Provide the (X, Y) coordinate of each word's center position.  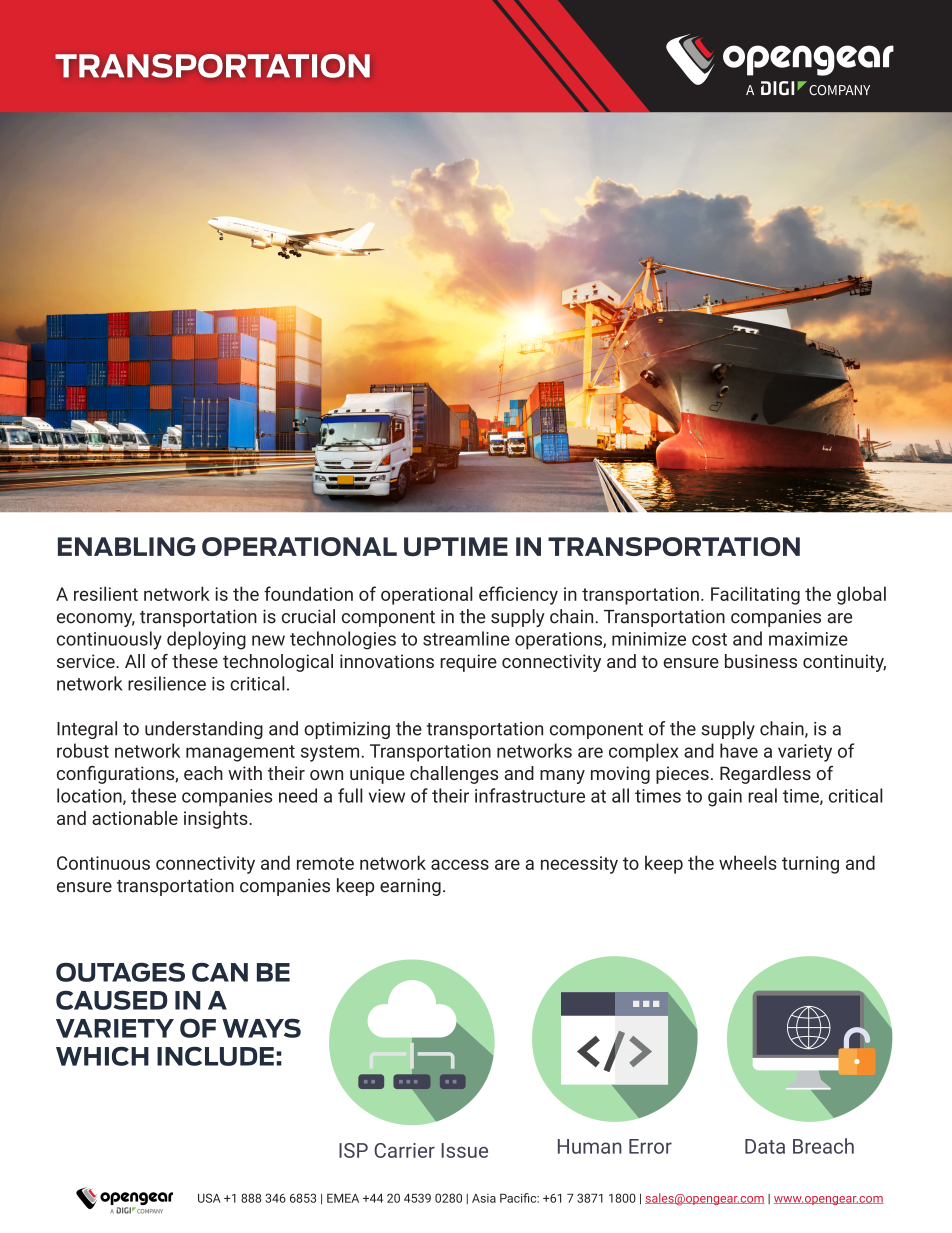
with (245, 773)
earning (410, 887)
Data (765, 1146)
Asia (484, 1198)
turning (810, 865)
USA (209, 1198)
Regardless (765, 775)
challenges (454, 775)
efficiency (518, 595)
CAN (220, 972)
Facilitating (755, 595)
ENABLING (127, 546)
